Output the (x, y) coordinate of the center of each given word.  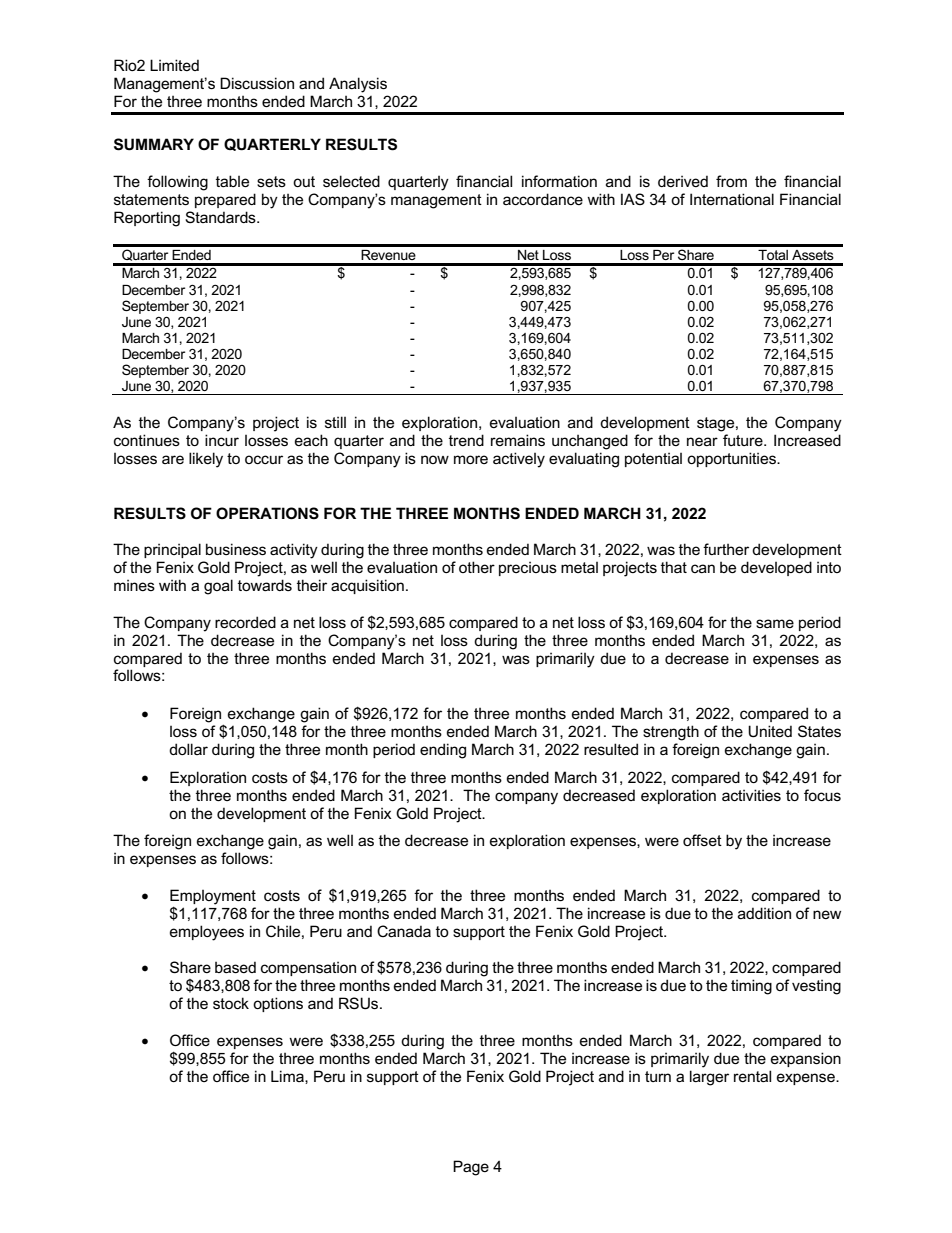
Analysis (358, 85)
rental (752, 1076)
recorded (245, 622)
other (477, 567)
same (775, 623)
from (731, 181)
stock (231, 1003)
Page (471, 1168)
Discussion (257, 83)
